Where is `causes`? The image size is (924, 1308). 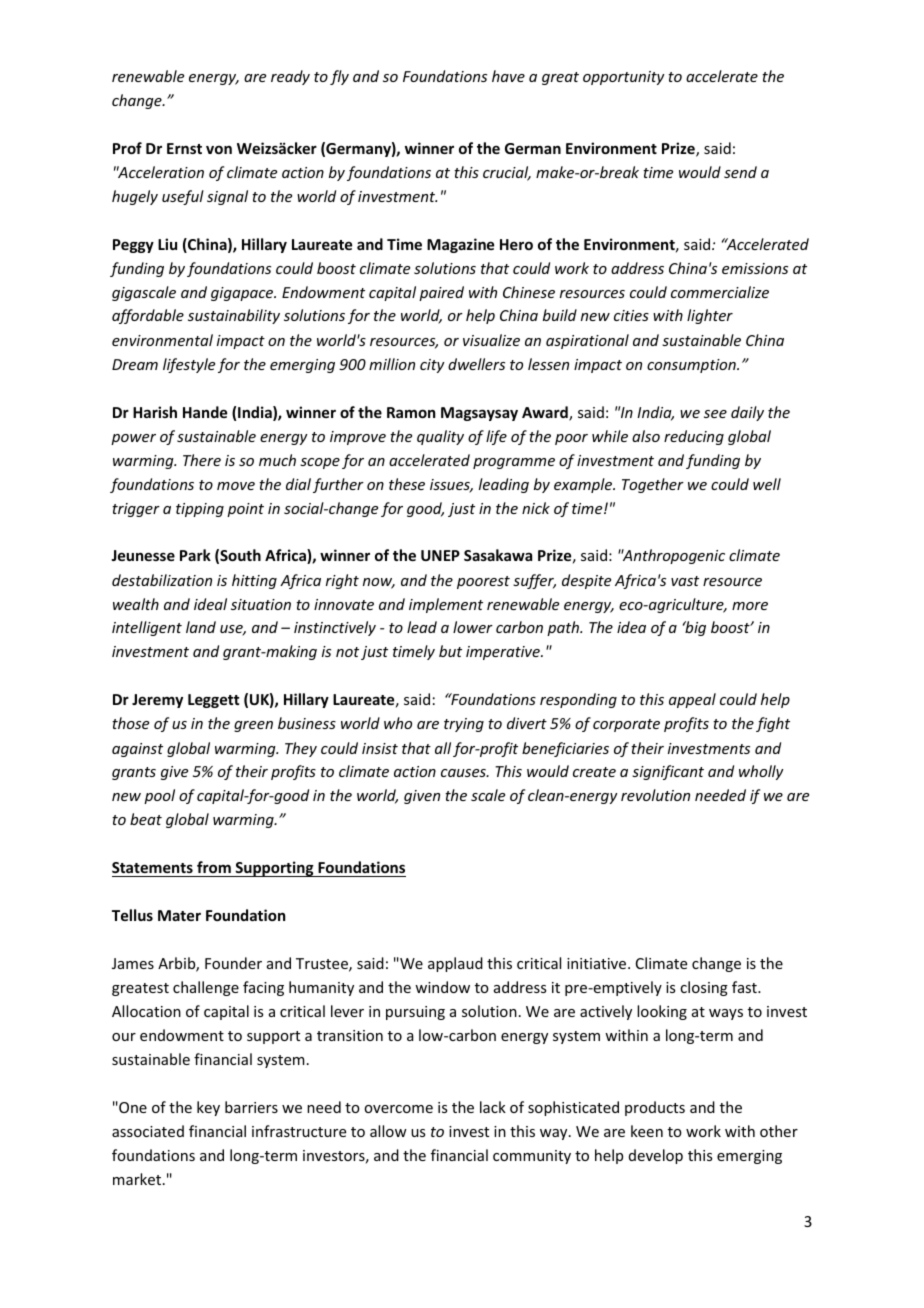
causes is located at coordinates (464, 773).
